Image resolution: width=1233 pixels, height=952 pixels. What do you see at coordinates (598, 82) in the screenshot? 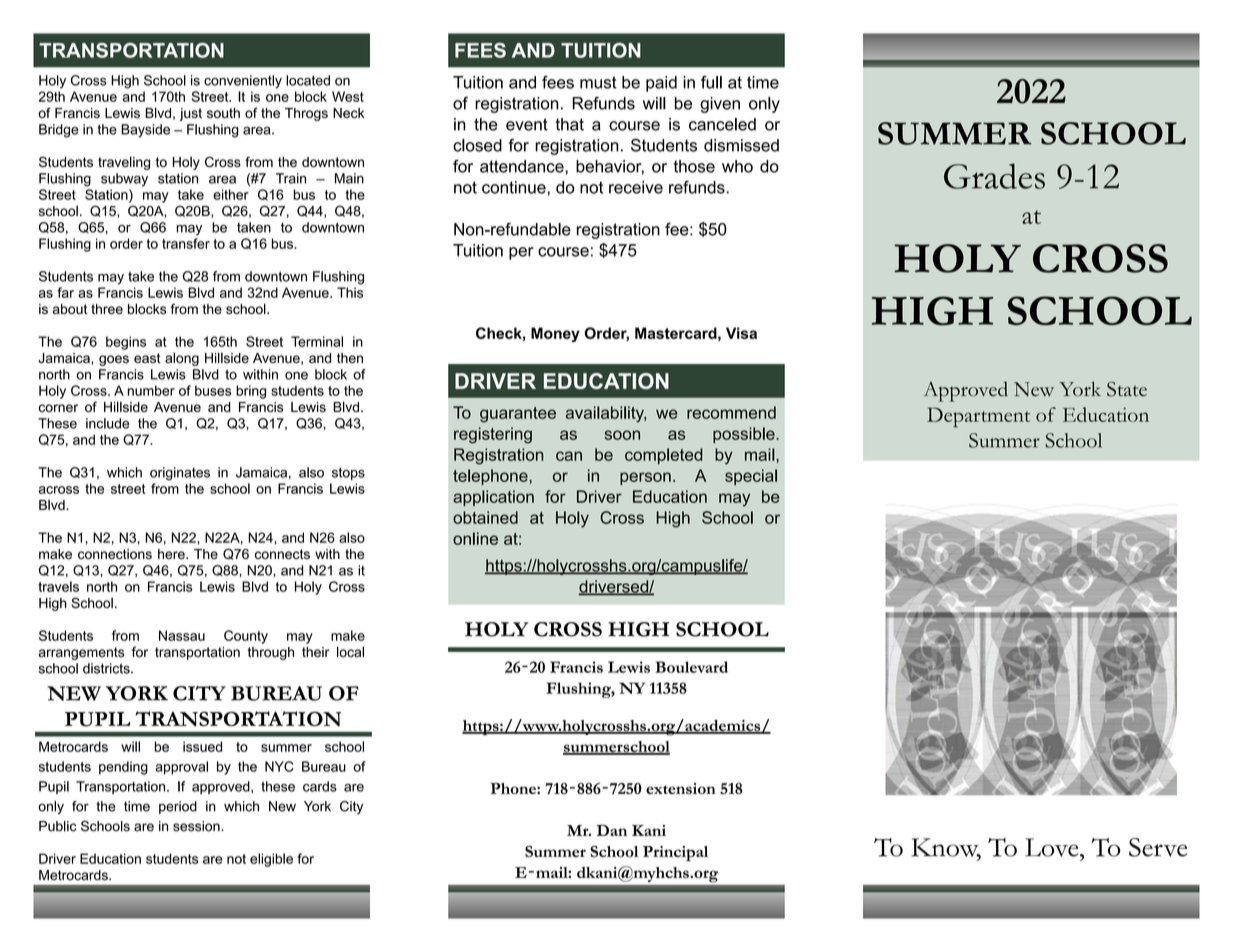
I see `must` at bounding box center [598, 82].
